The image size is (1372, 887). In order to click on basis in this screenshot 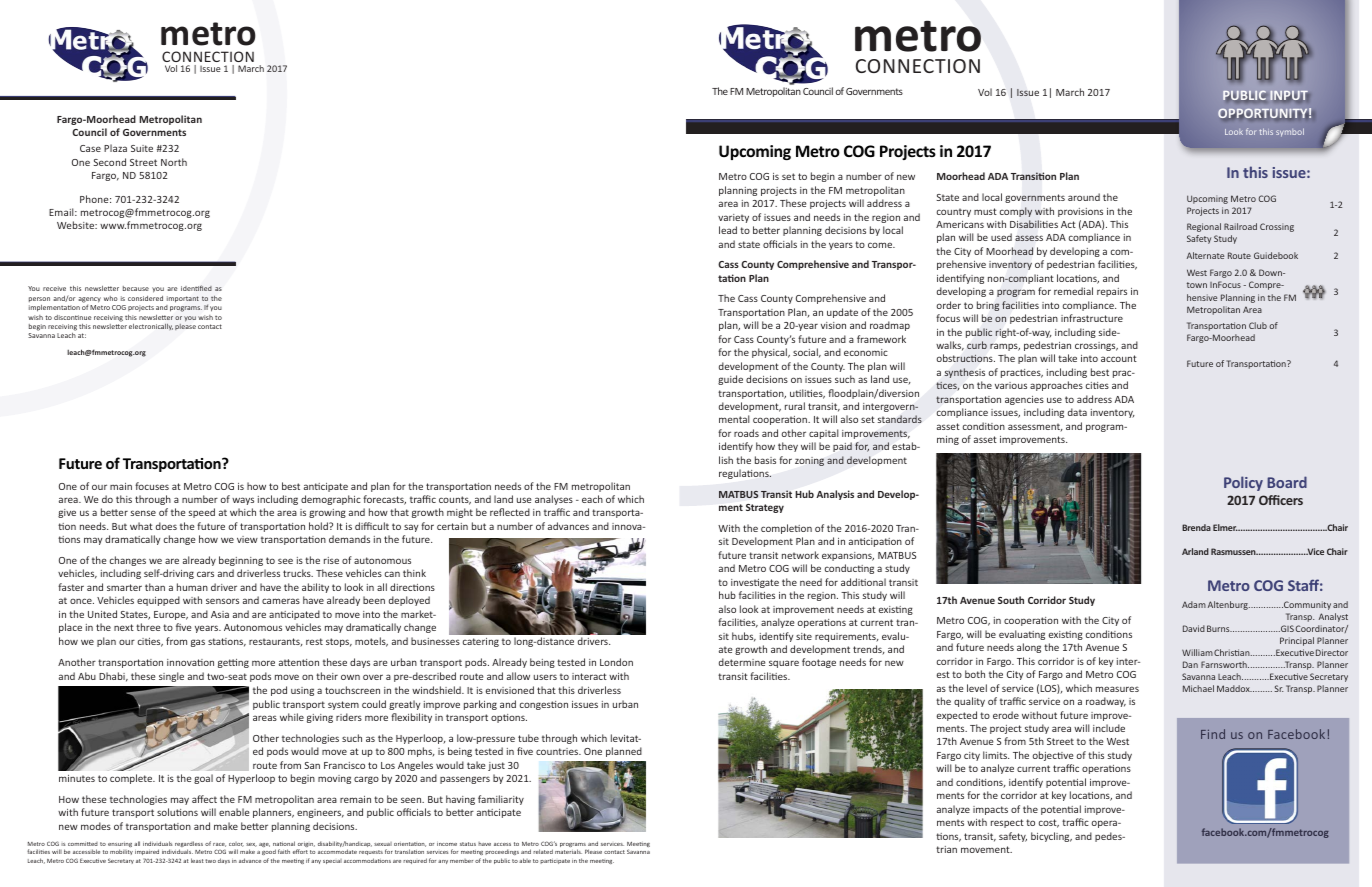, I will do `click(765, 460)`.
